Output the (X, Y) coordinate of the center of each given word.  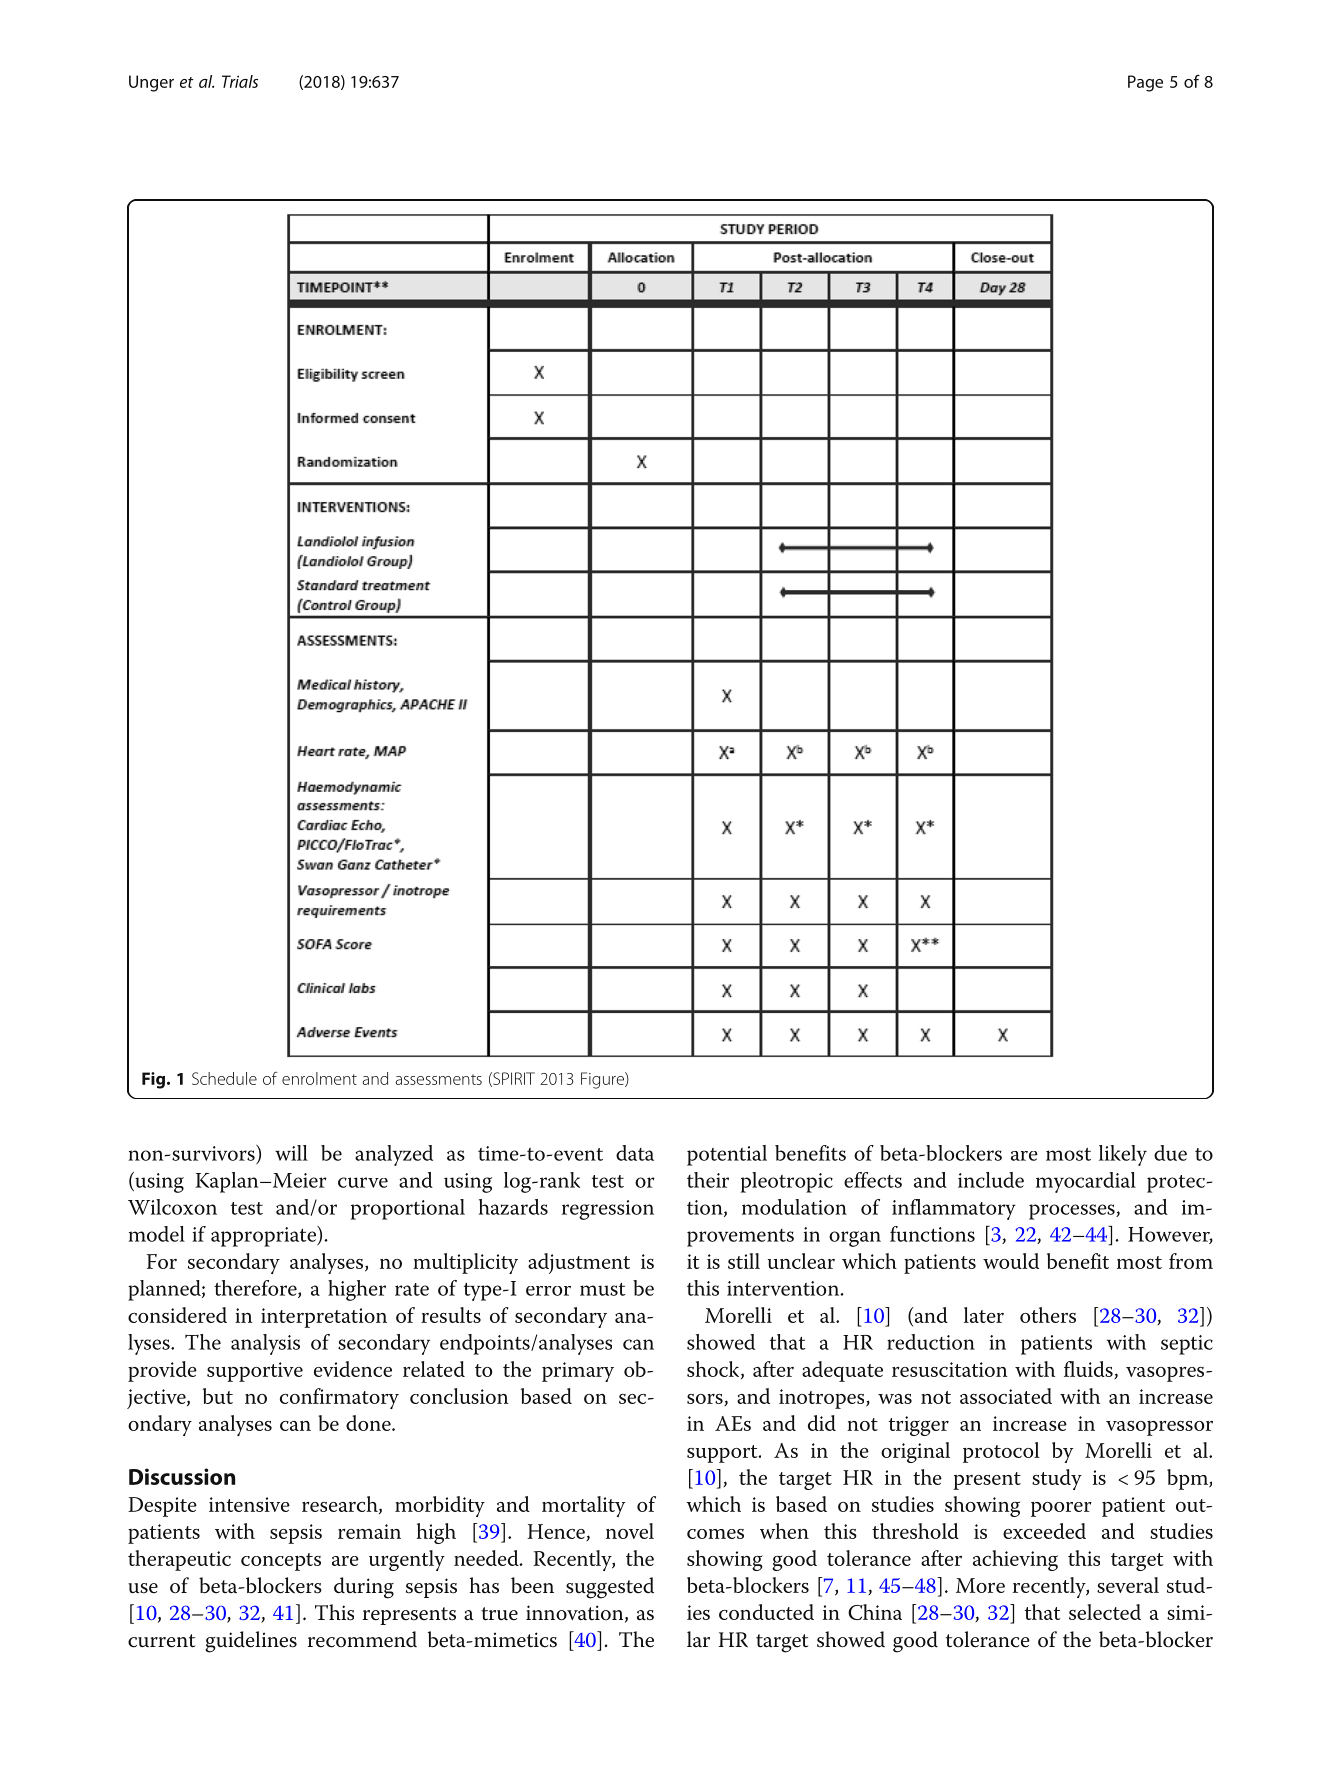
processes (1073, 1212)
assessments (438, 1079)
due (1170, 1153)
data (635, 1153)
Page (1145, 83)
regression (608, 1210)
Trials (240, 81)
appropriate (264, 1236)
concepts (281, 1562)
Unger (151, 83)
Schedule (224, 1078)
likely (1123, 1155)
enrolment (319, 1078)
